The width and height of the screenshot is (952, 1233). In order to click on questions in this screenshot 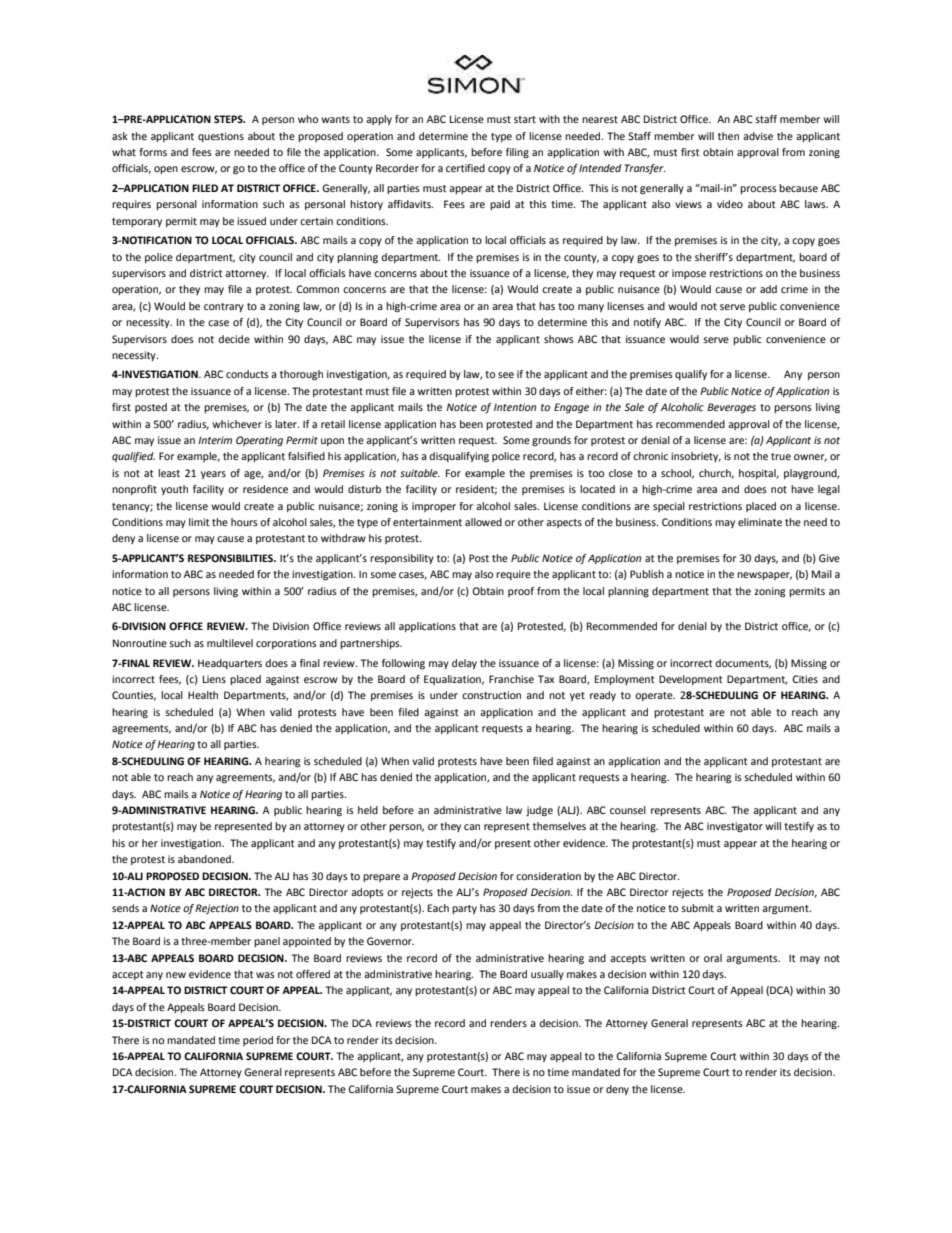, I will do `click(221, 137)`.
